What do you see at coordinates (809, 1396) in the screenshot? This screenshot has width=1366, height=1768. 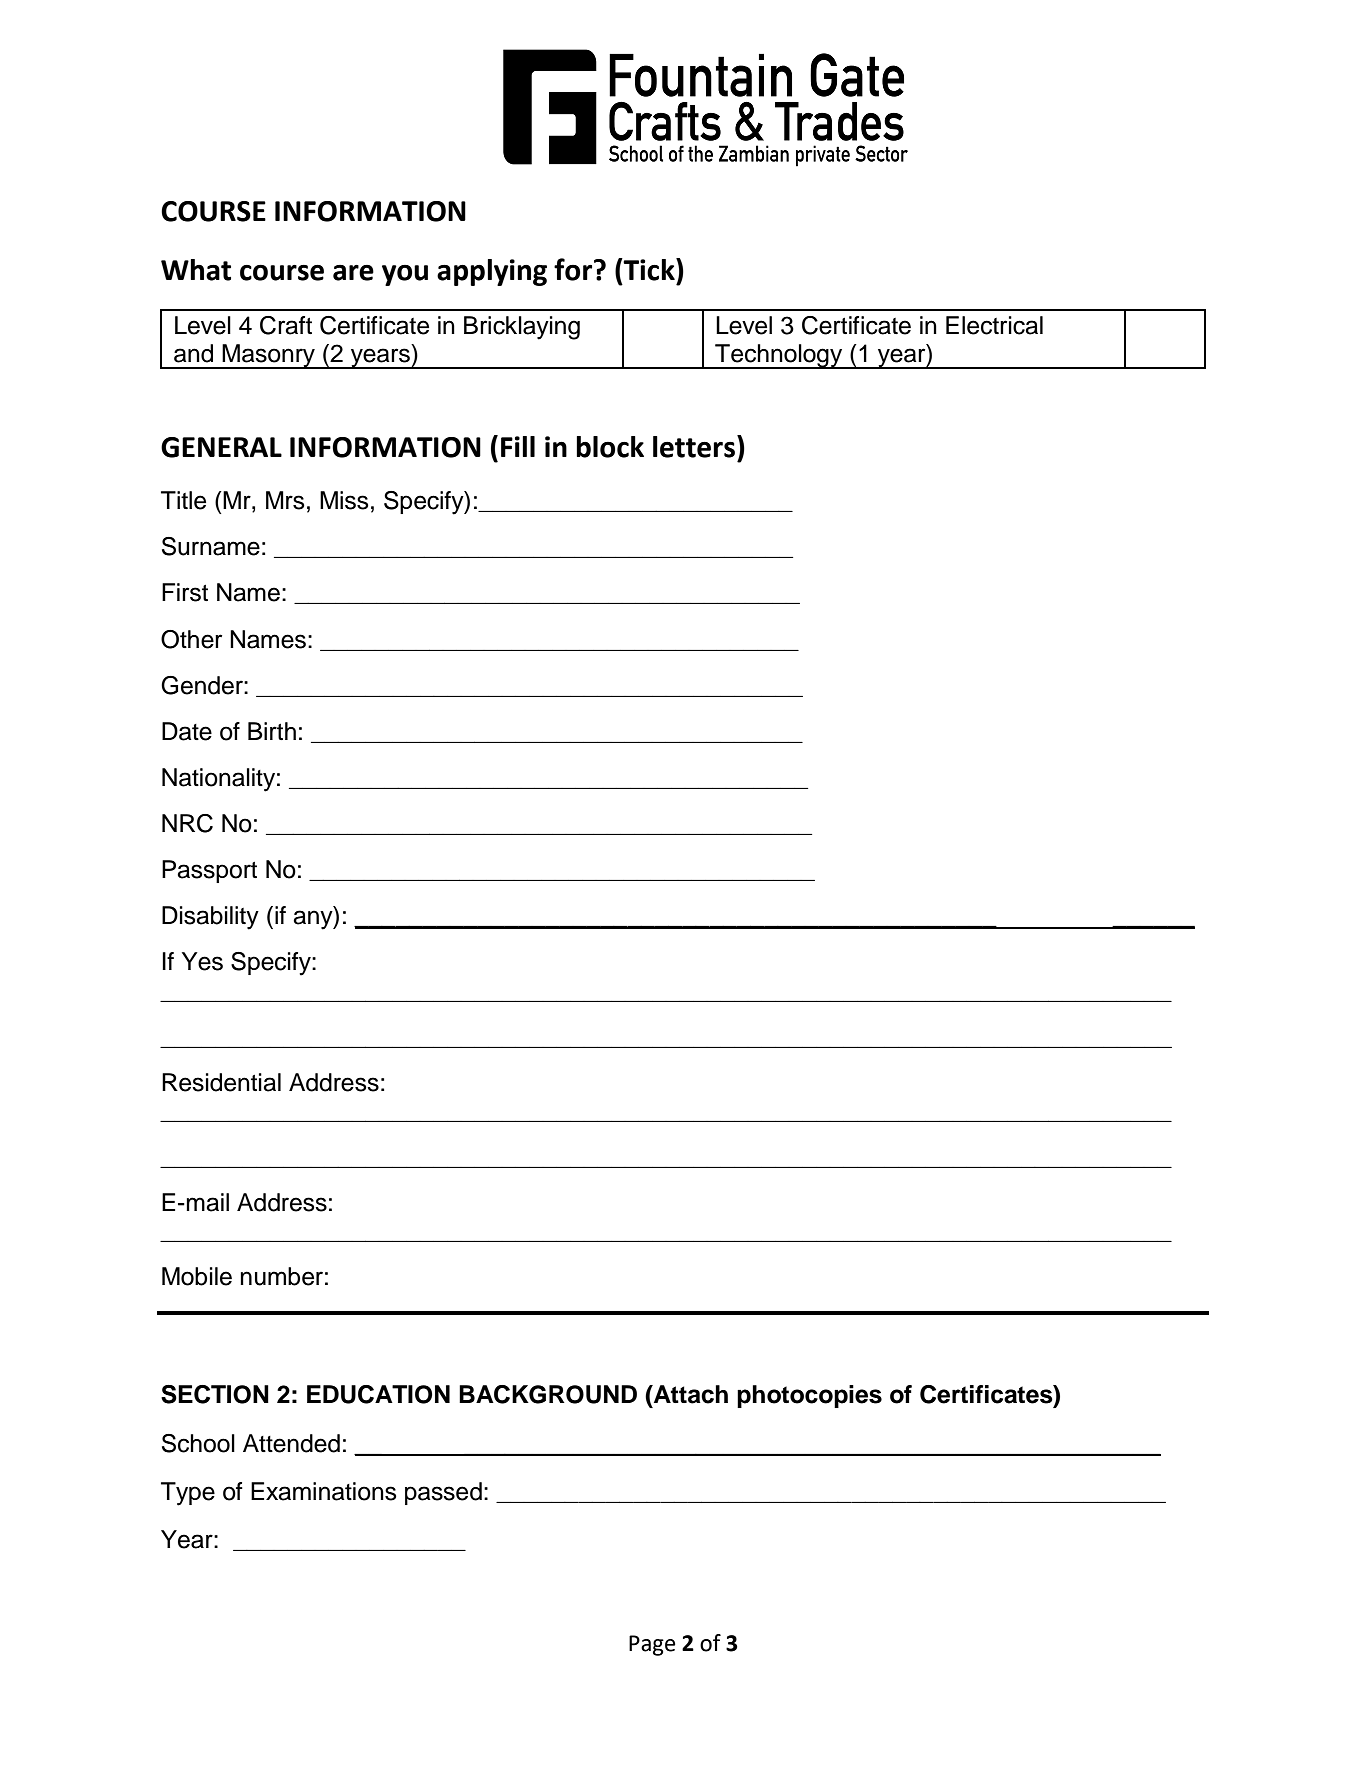 I see `photocopies` at bounding box center [809, 1396].
